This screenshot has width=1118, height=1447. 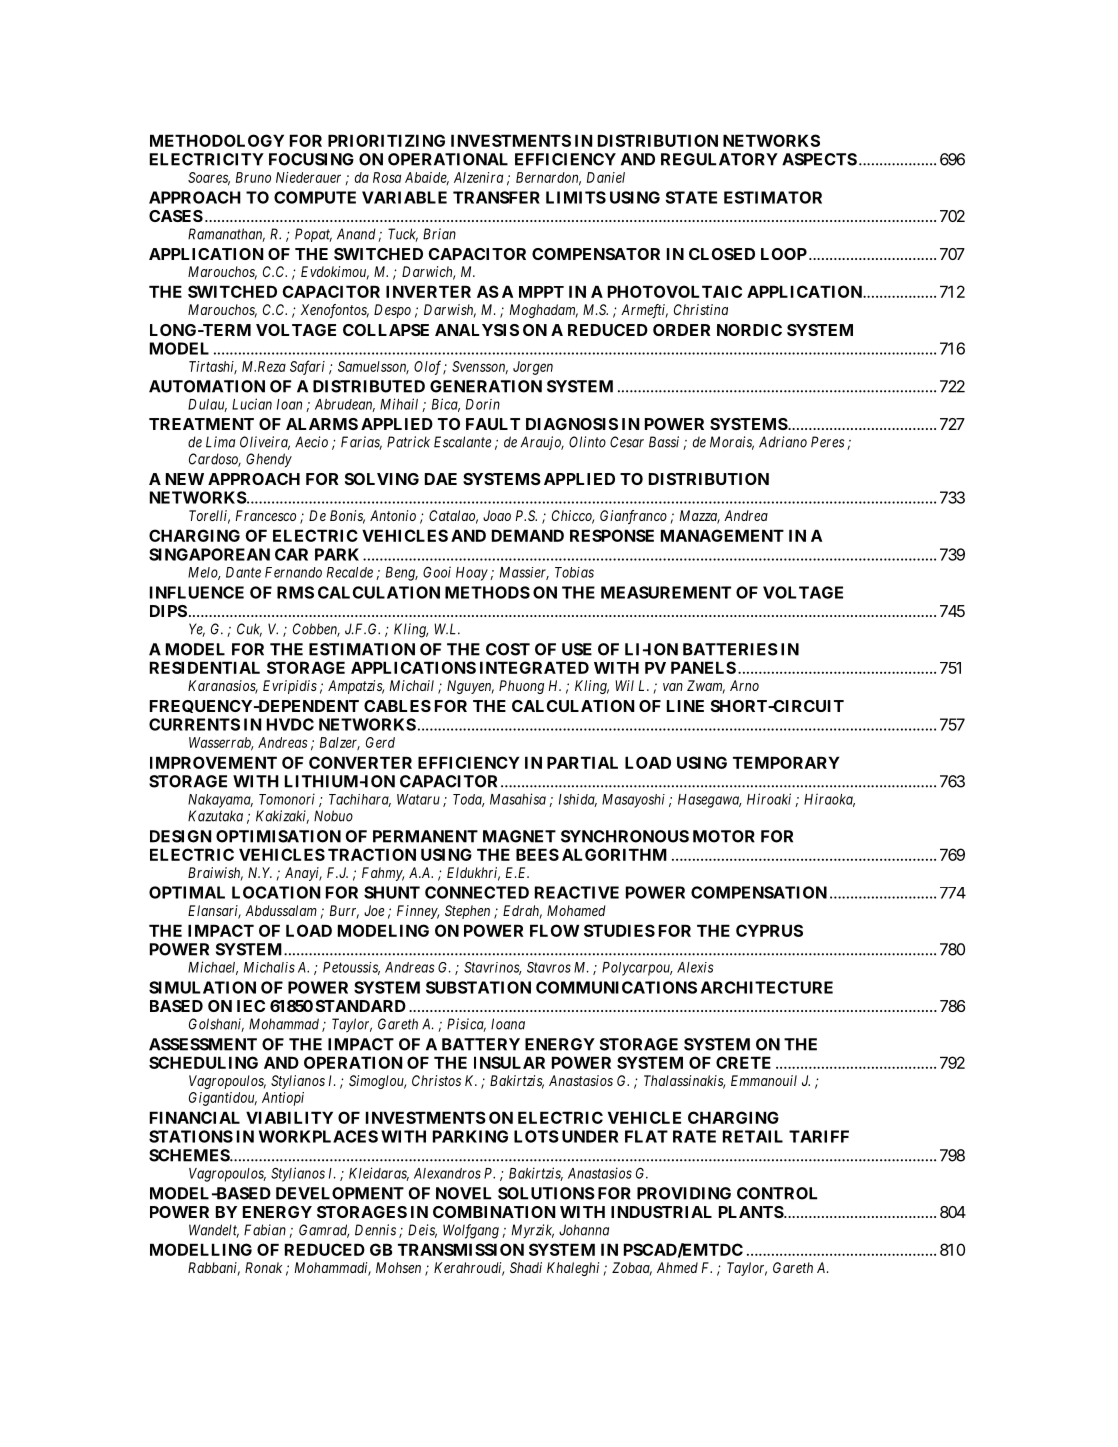 I want to click on CURRENTS, so click(x=194, y=724).
